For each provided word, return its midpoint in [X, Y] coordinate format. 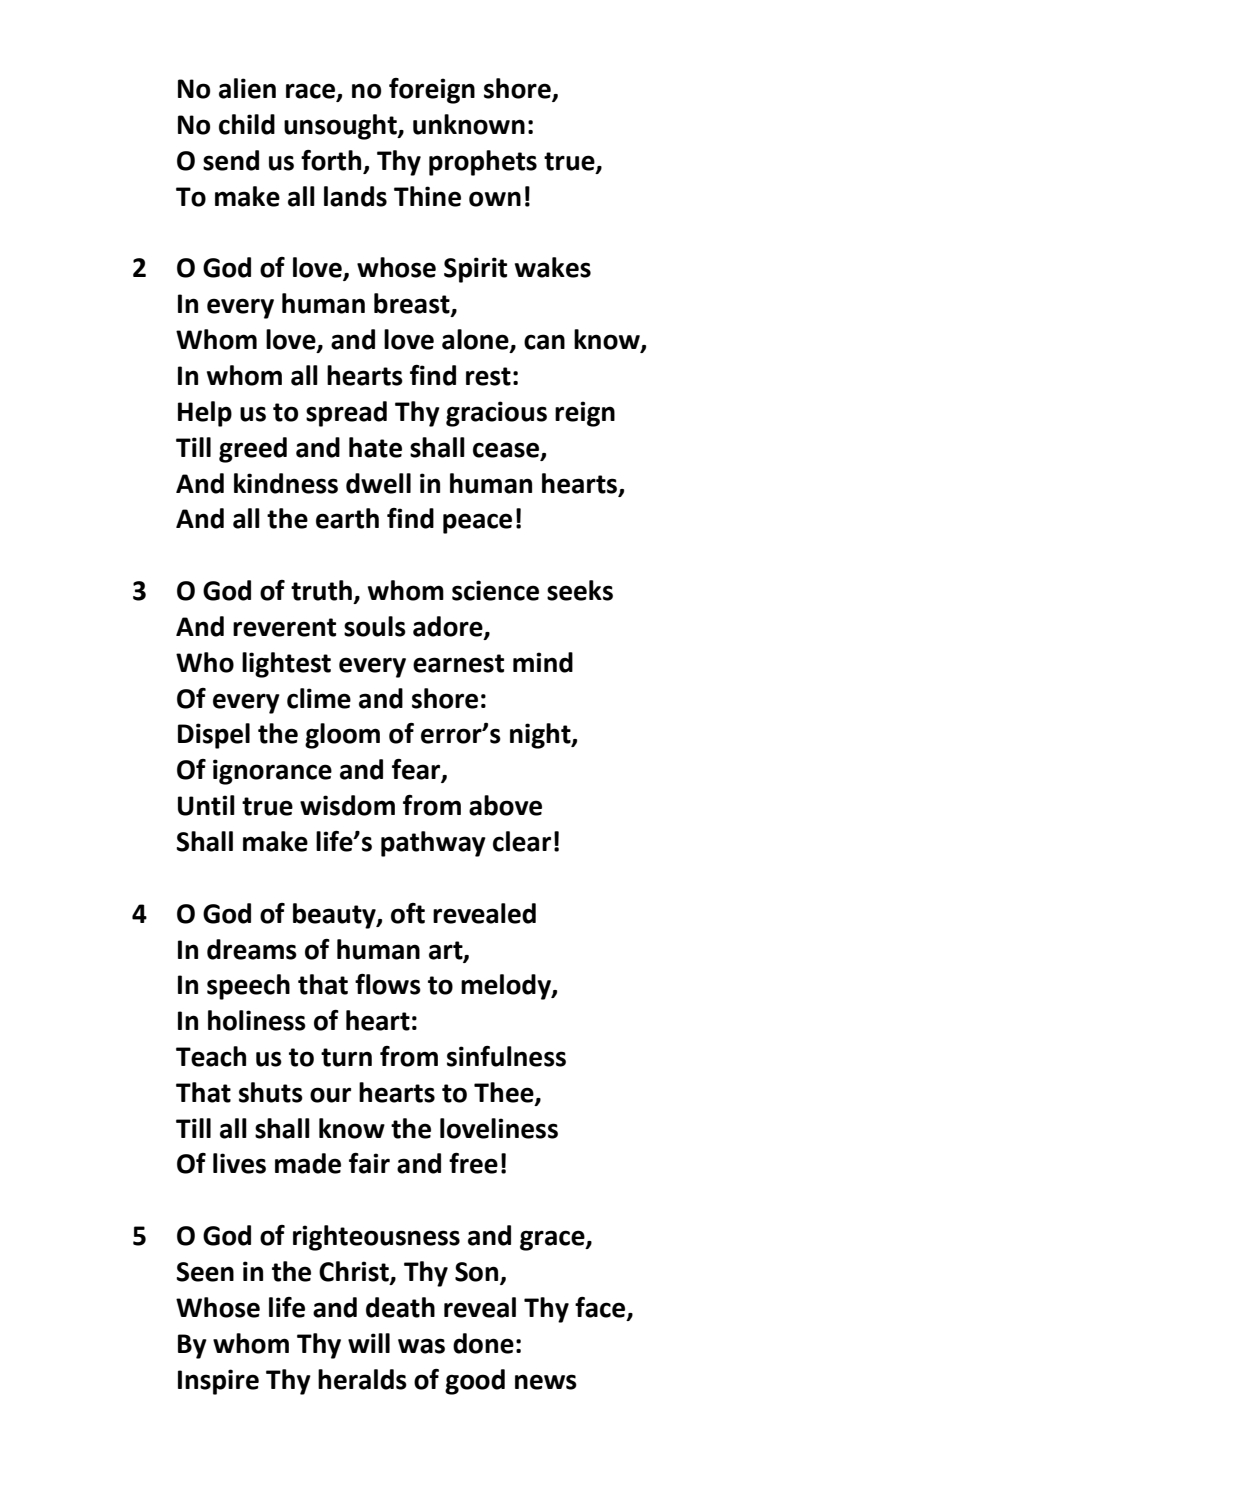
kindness [286, 483]
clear [522, 841]
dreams [252, 949]
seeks [580, 590]
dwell [378, 483]
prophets [483, 163]
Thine [427, 196]
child [247, 124]
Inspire [218, 1382]
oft [408, 913]
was [421, 1346]
